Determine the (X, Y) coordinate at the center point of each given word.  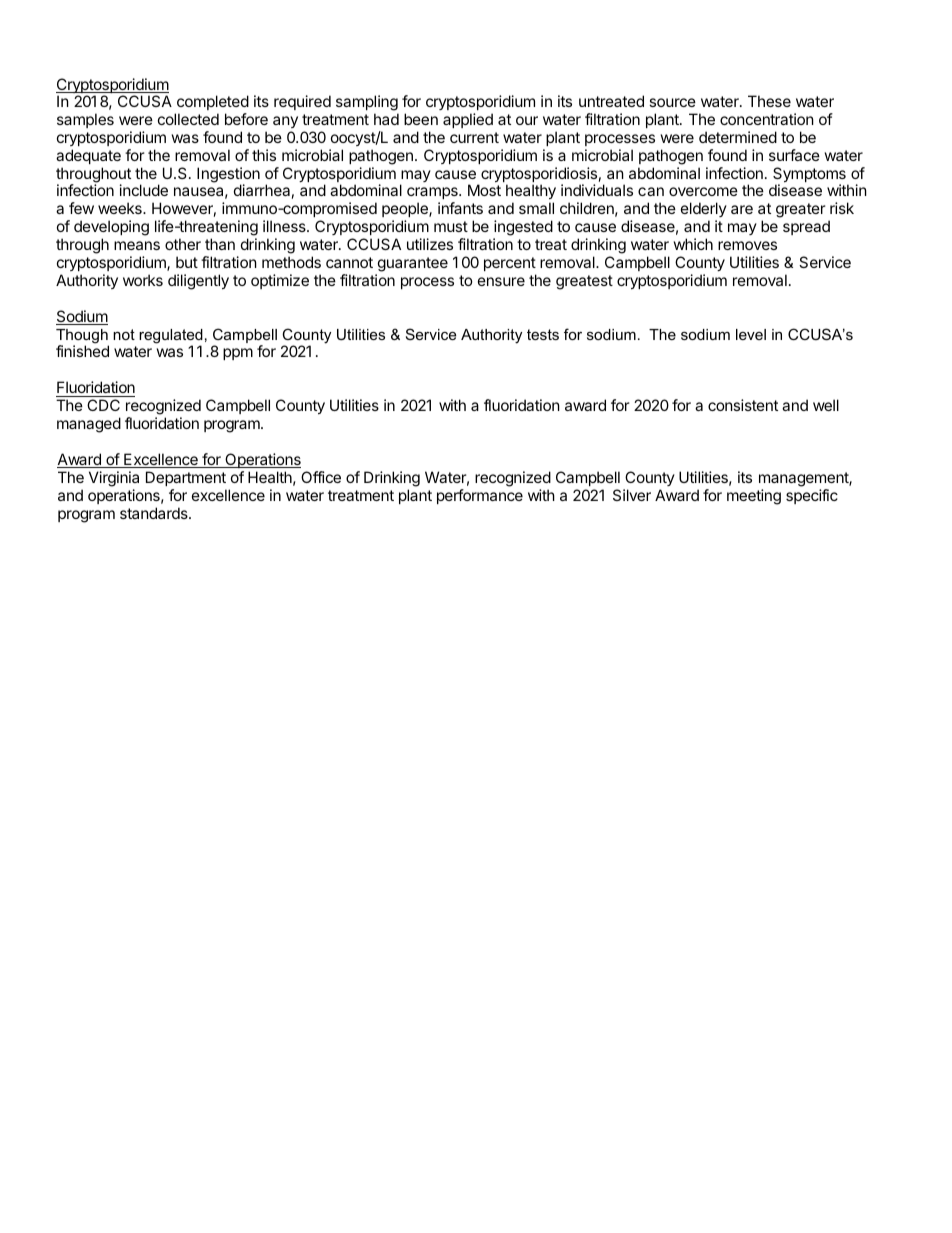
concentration (767, 119)
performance (480, 496)
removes (747, 245)
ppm (238, 354)
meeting (754, 497)
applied (468, 120)
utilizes (430, 244)
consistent (743, 405)
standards (155, 513)
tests (543, 334)
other (183, 244)
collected (188, 119)
